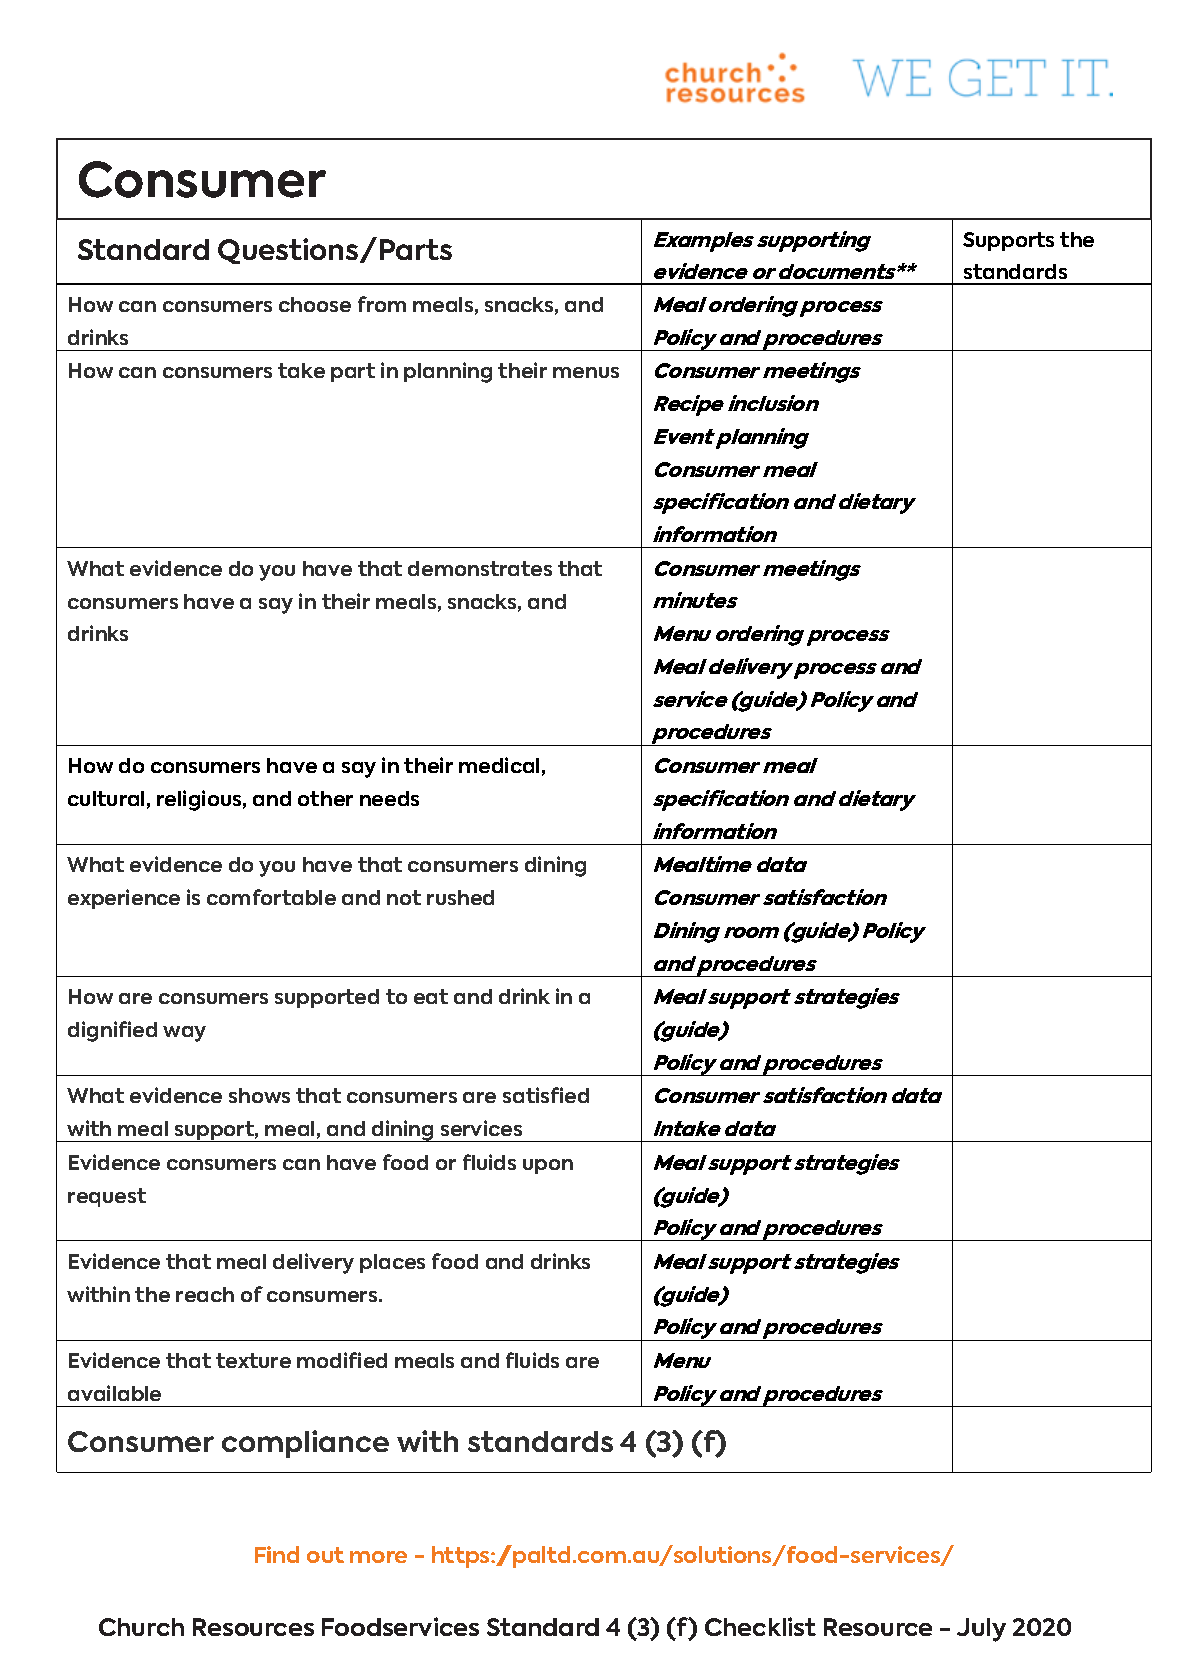 This page has width=1184, height=1675. I want to click on satisfied, so click(546, 1095).
